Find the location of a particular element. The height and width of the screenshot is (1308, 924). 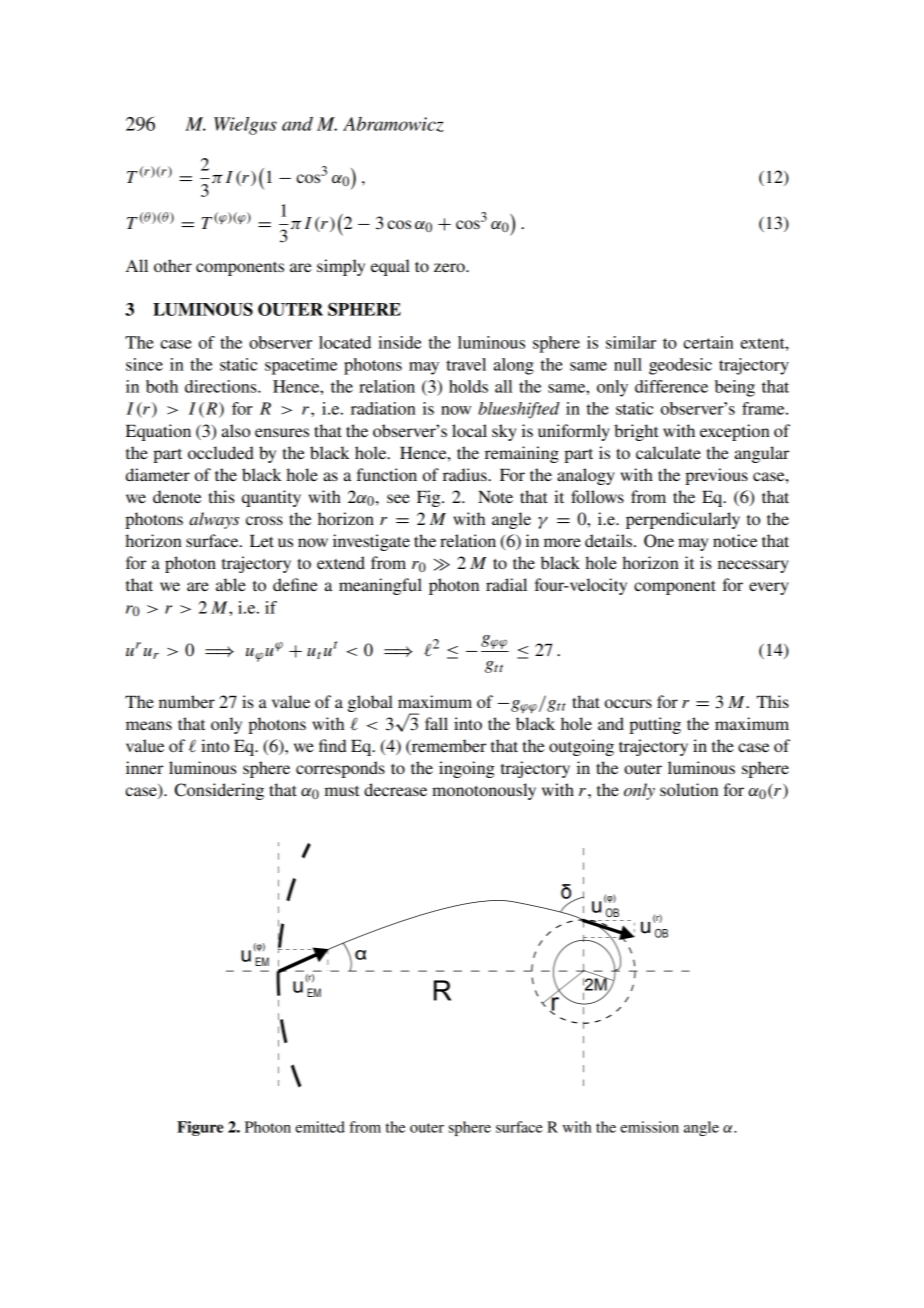

radial is located at coordinates (506, 584).
